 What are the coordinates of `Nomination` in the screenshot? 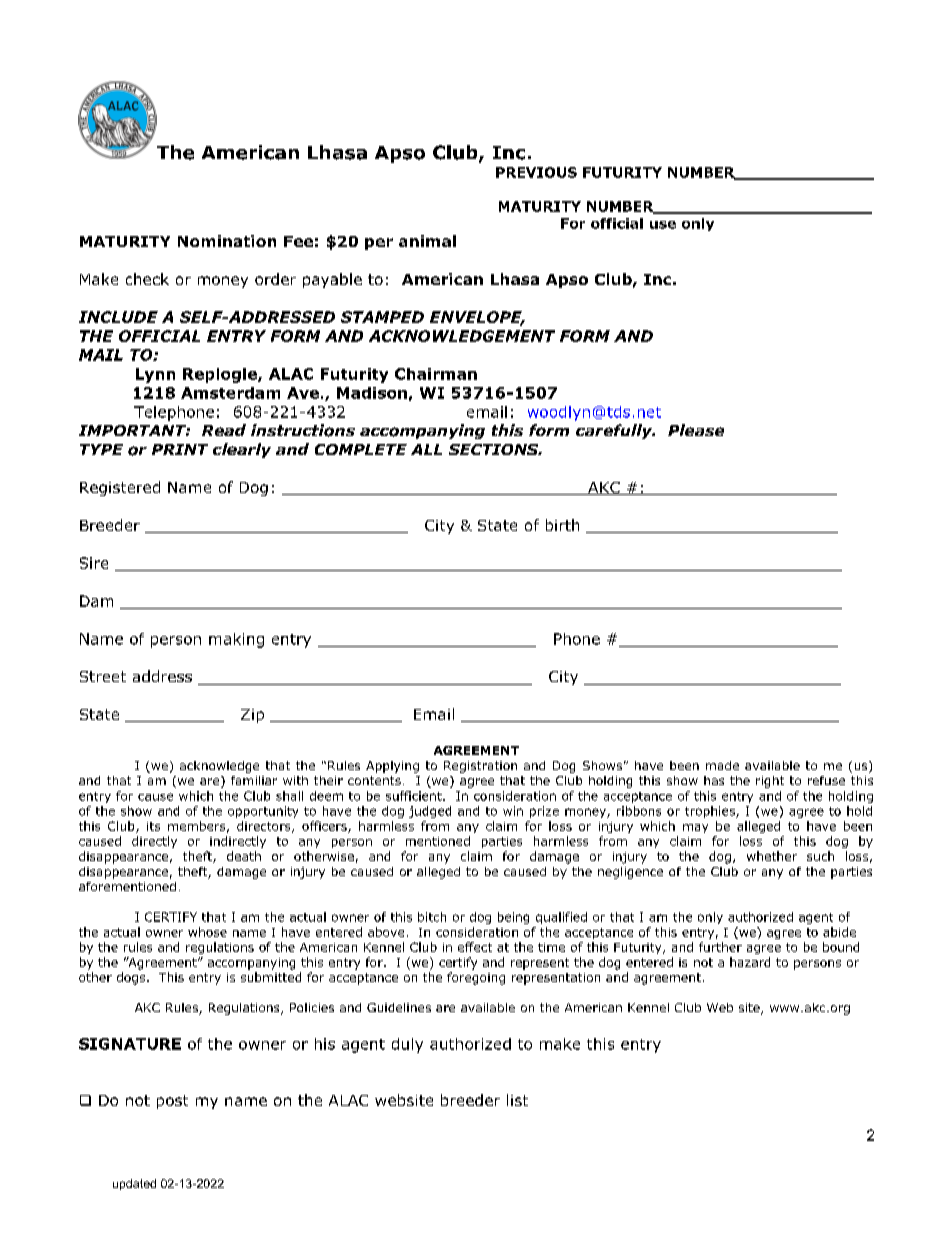 It's located at (227, 241).
